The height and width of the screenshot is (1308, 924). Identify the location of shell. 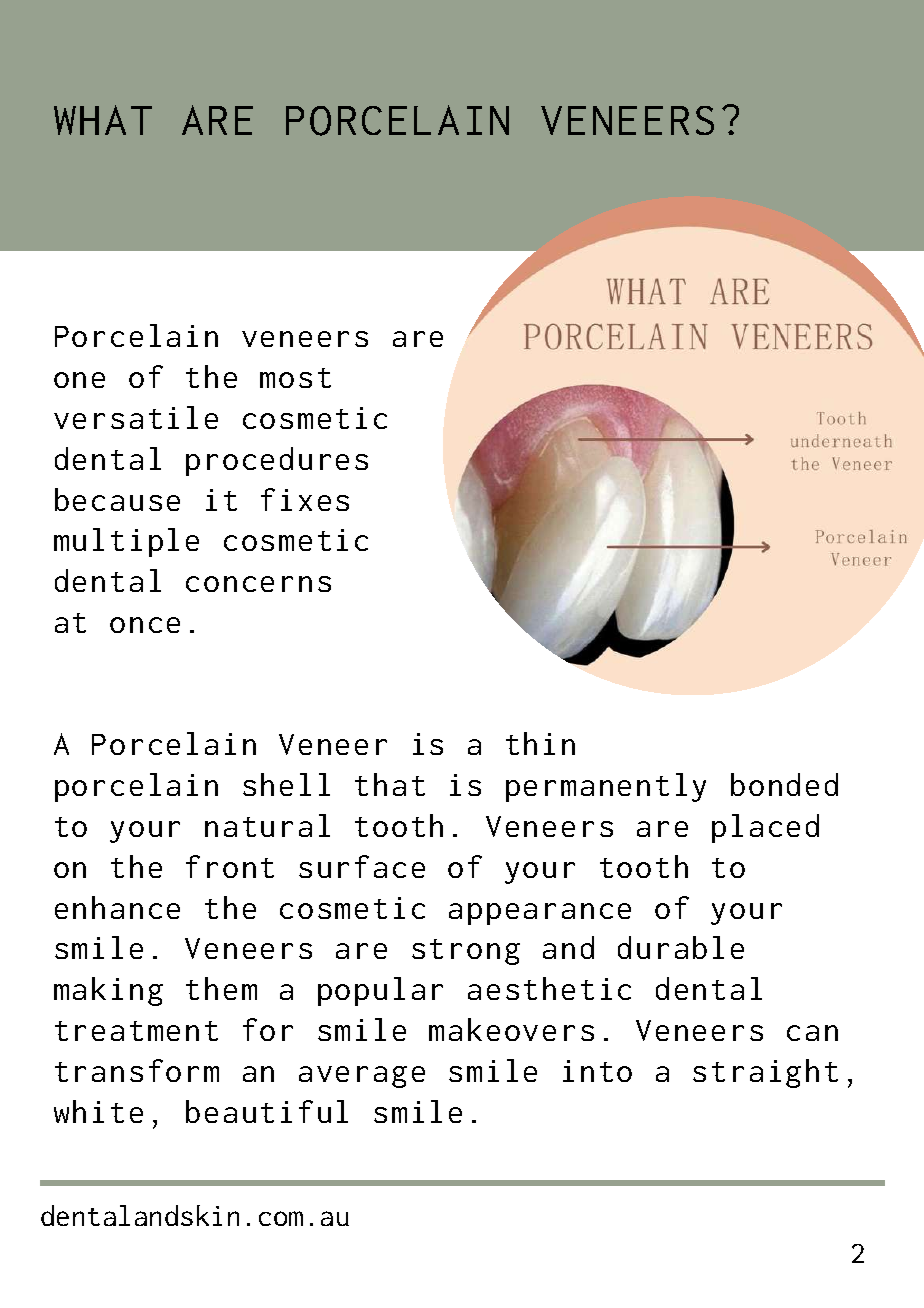
(286, 784).
